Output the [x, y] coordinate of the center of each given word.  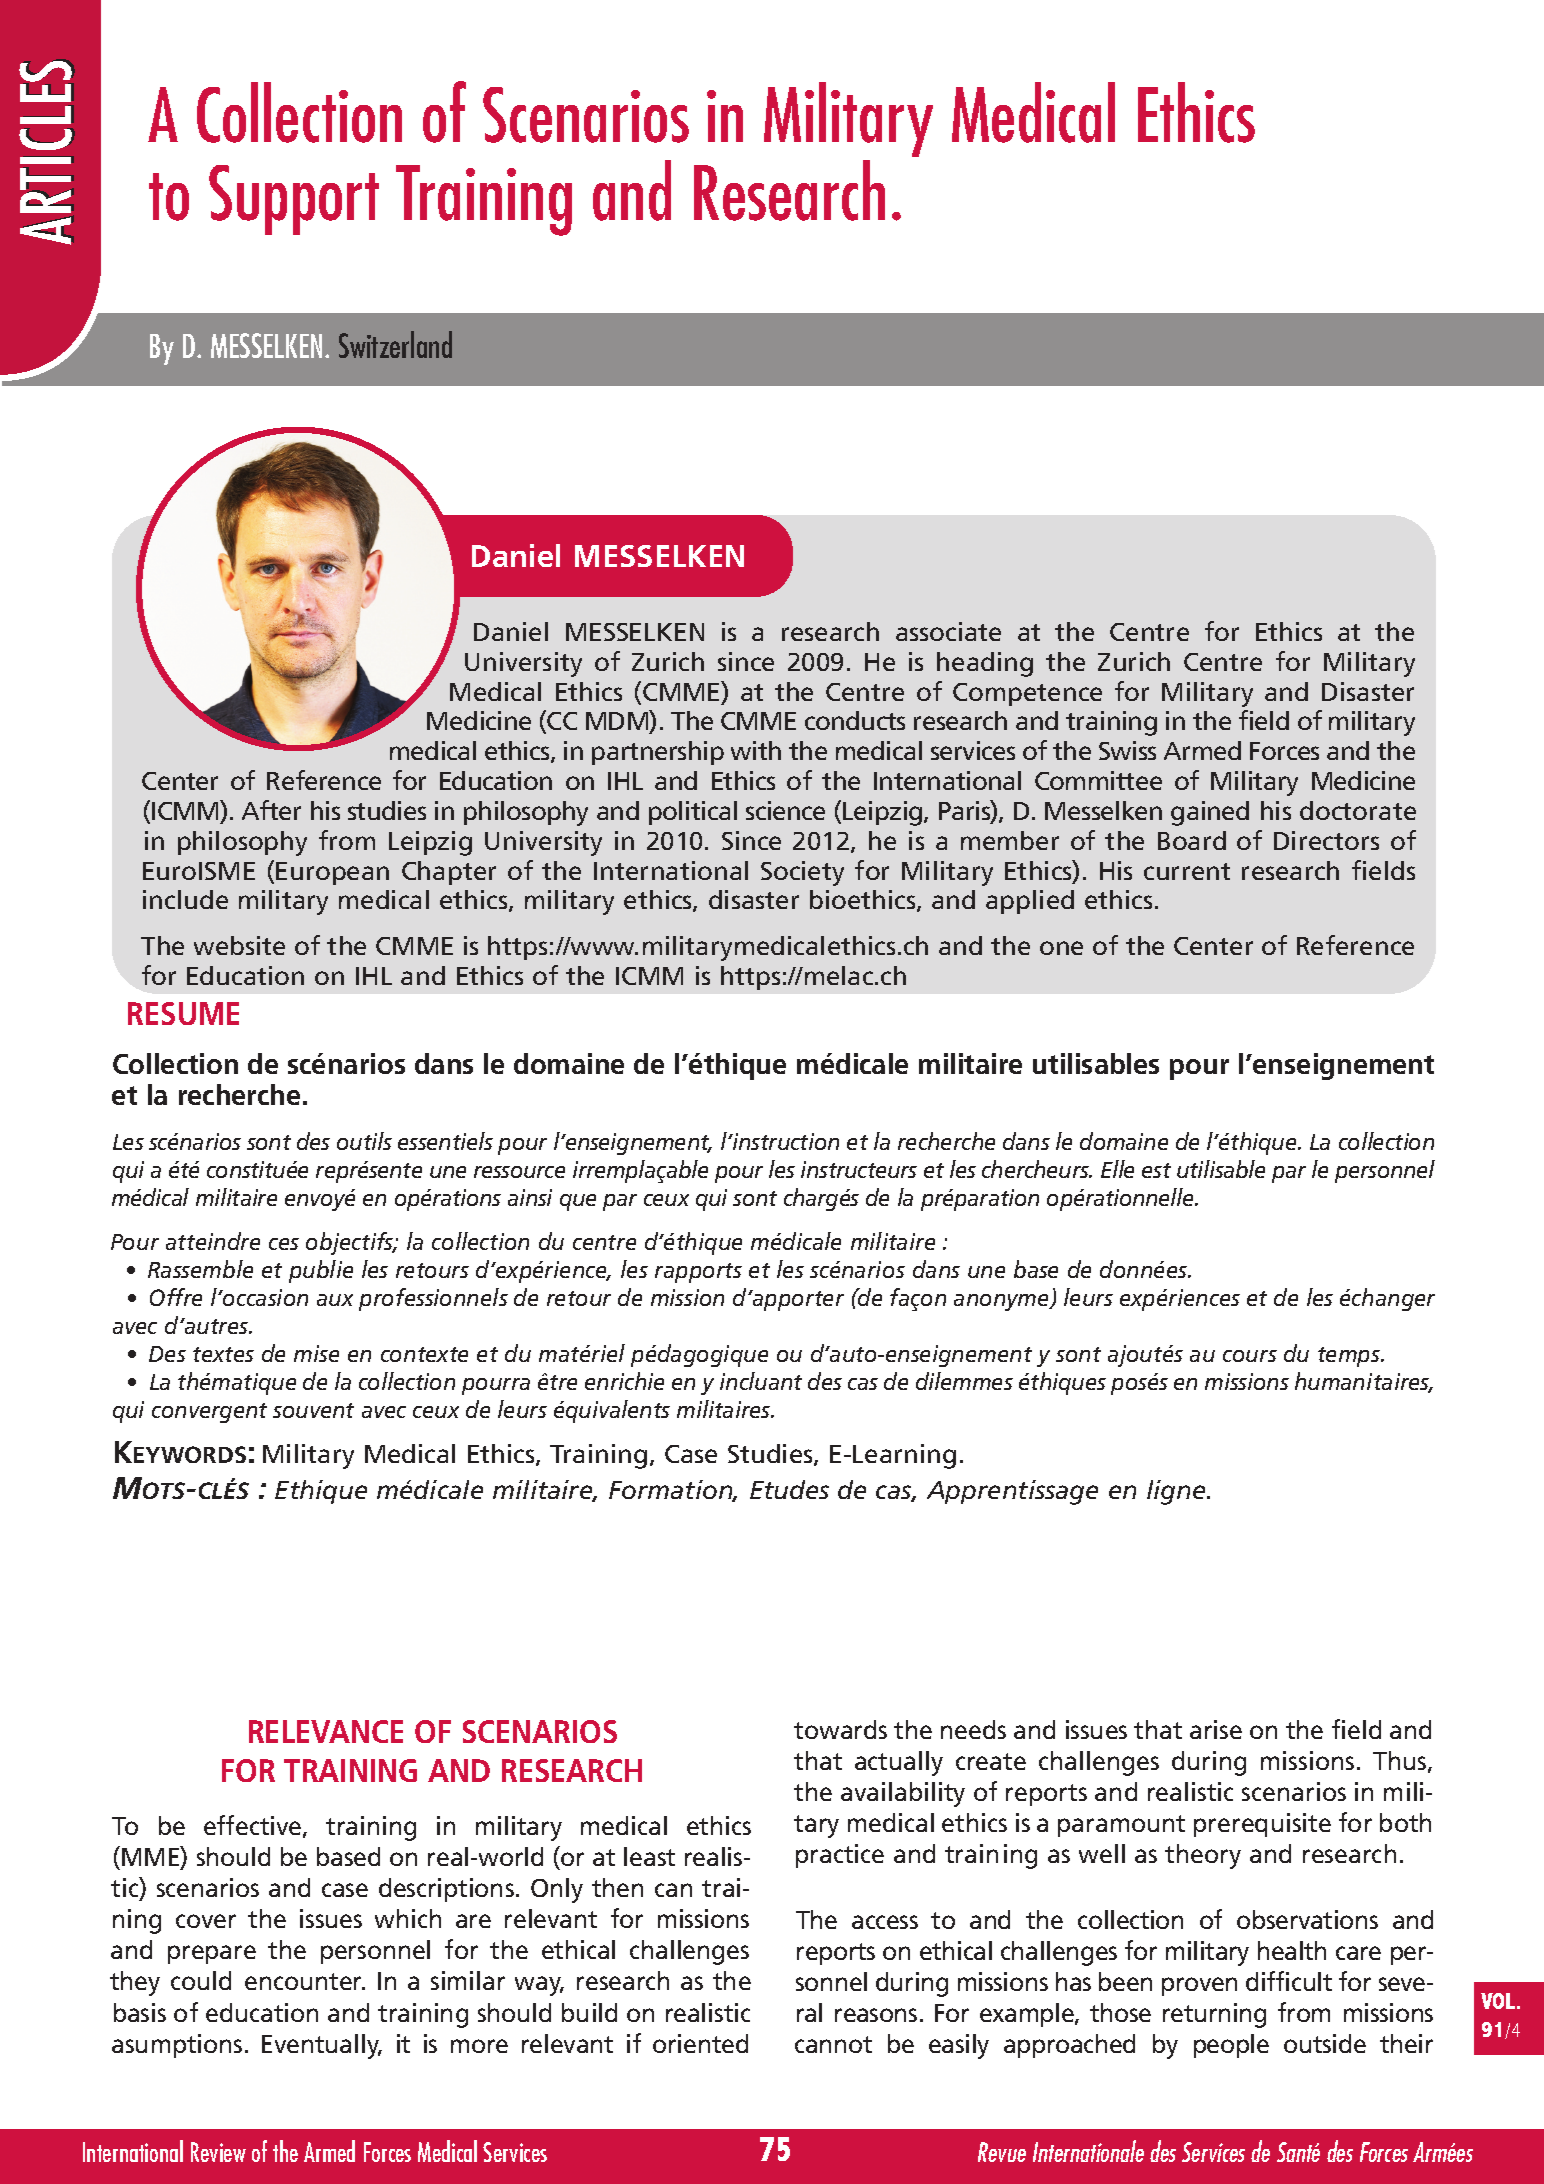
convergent [209, 1413]
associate [948, 631]
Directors [1326, 840]
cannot [833, 2044]
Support [294, 200]
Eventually [322, 2046]
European [332, 873]
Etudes [789, 1489]
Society [802, 873]
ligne [1177, 1492]
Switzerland [395, 344]
